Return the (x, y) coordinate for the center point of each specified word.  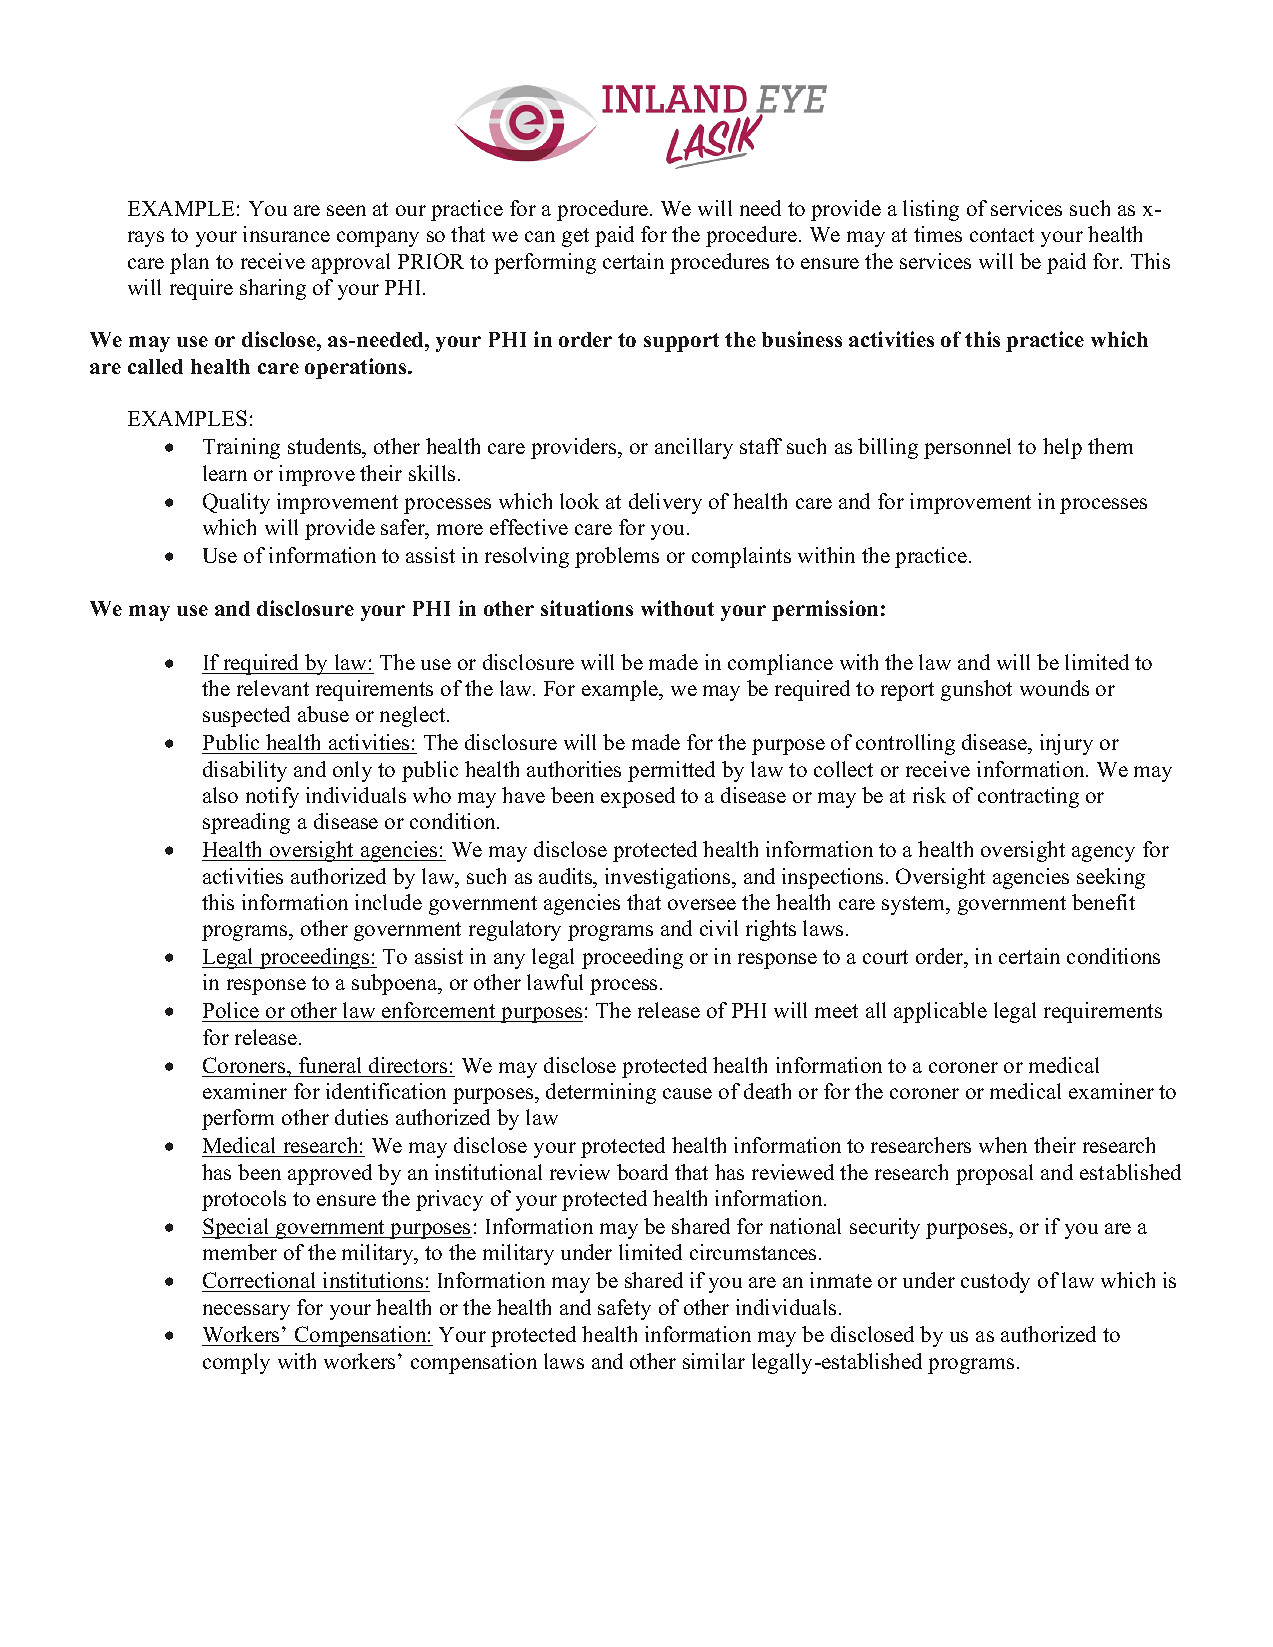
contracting (1028, 797)
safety (624, 1309)
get (575, 237)
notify (272, 797)
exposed (638, 797)
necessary (246, 1312)
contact (1002, 235)
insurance (286, 234)
